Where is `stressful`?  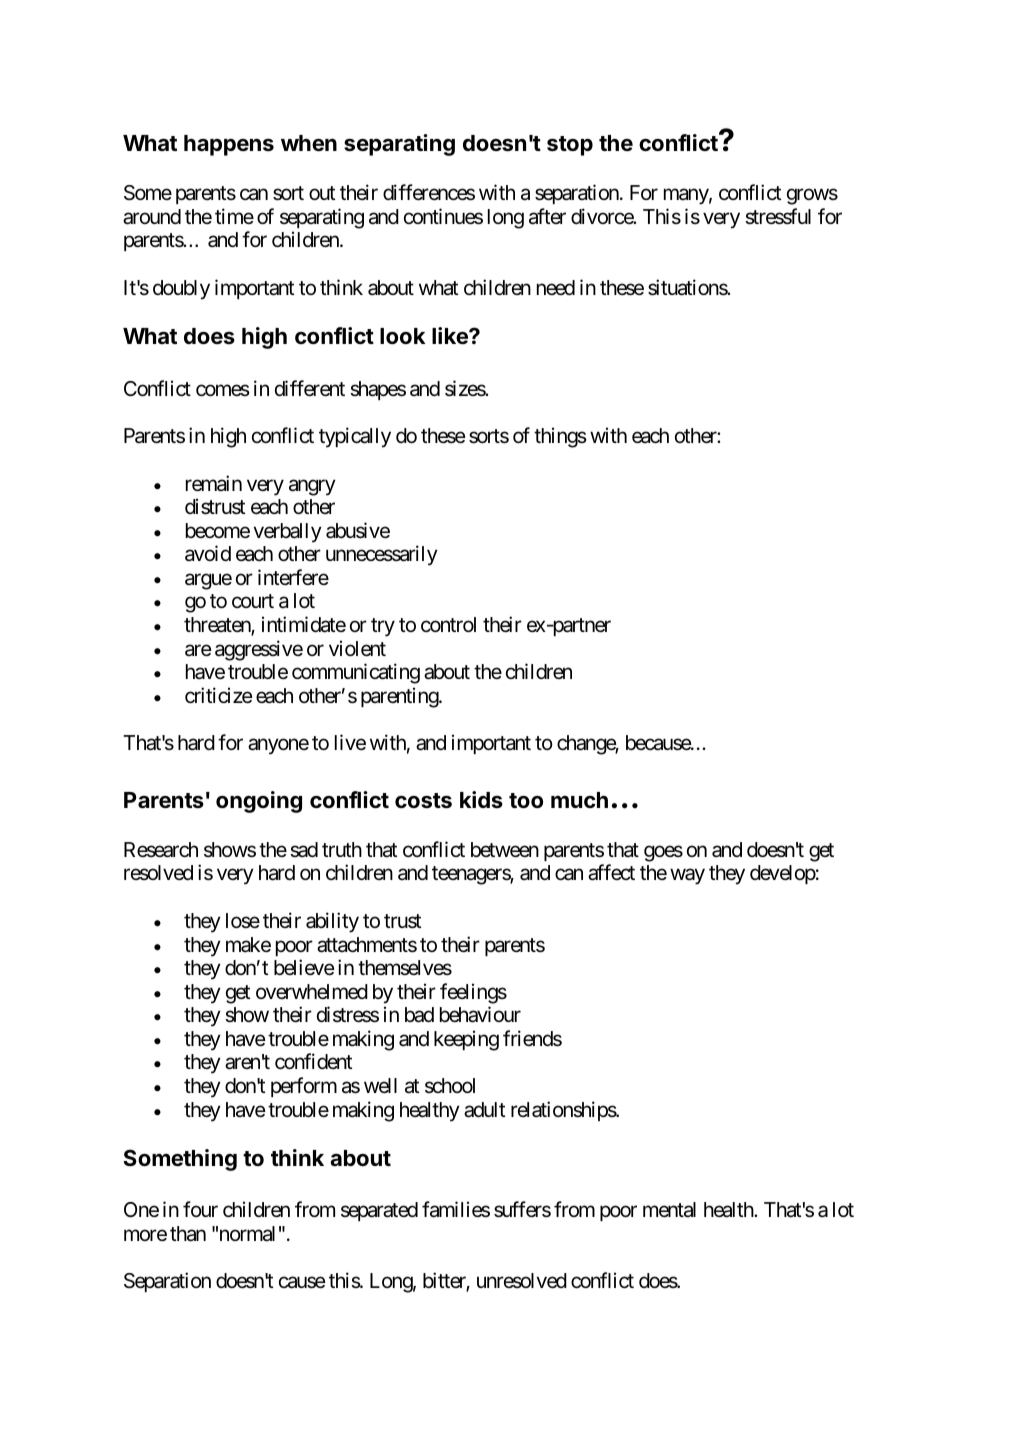 stressful is located at coordinates (778, 216).
